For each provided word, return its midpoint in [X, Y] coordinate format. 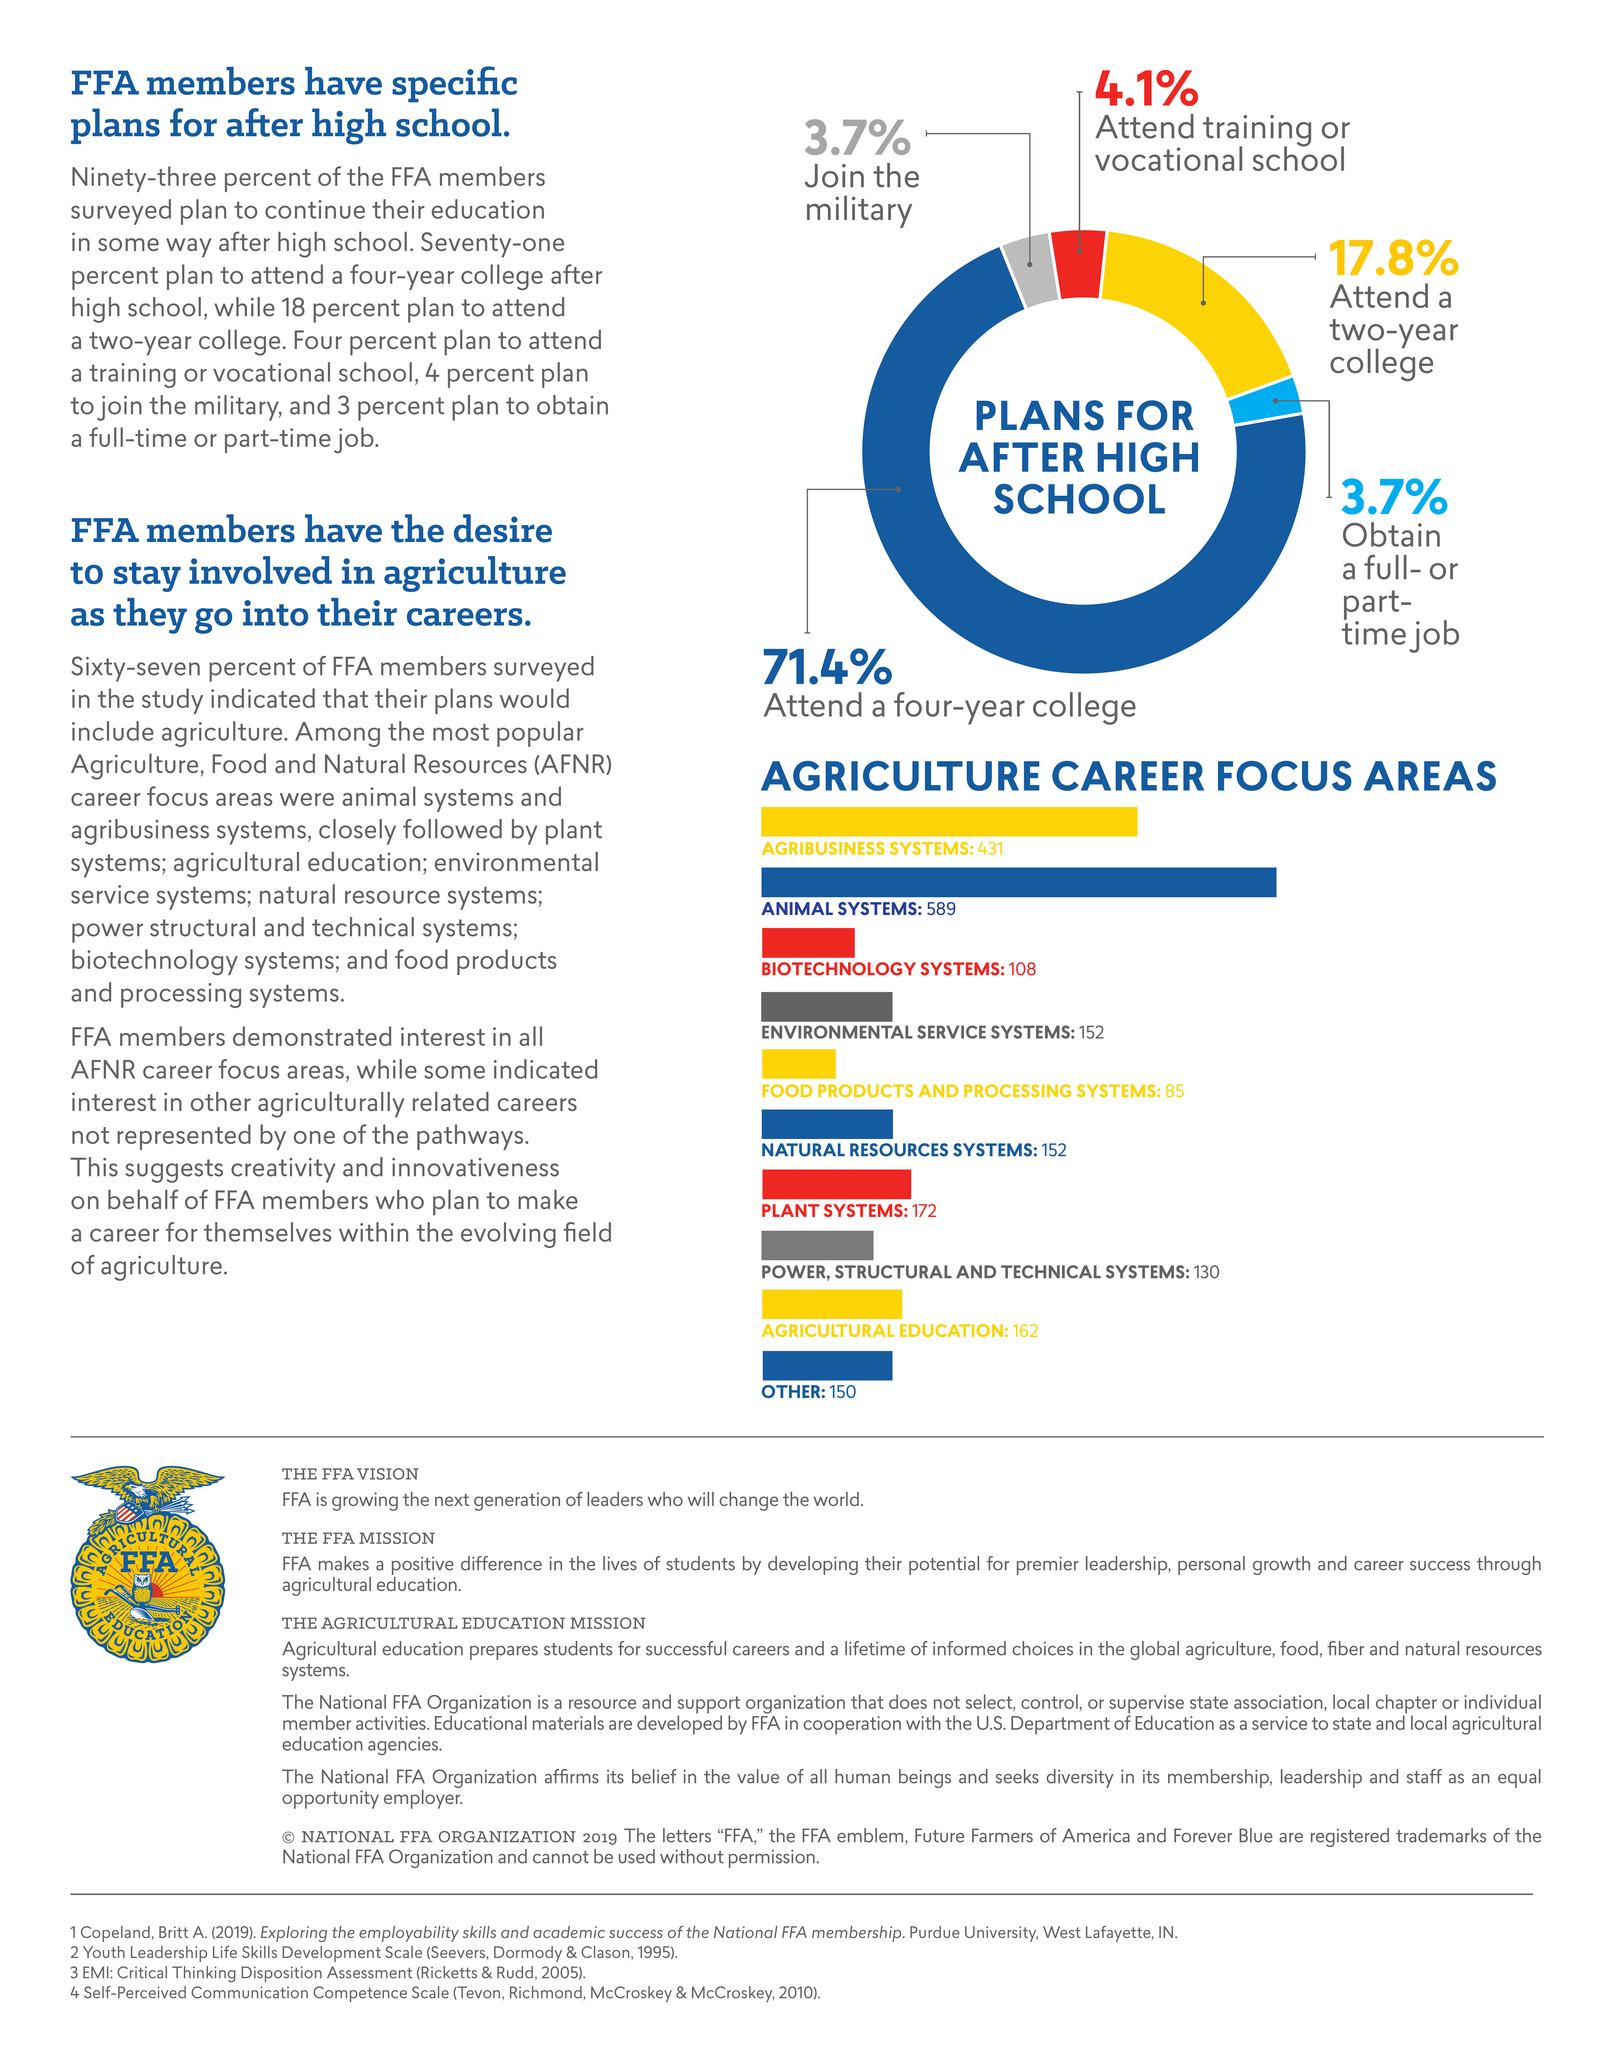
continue [315, 209]
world [836, 1499]
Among [337, 734]
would [534, 698]
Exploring [294, 1934]
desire [503, 528]
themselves [267, 1232]
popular [540, 734]
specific [454, 84]
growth [1281, 1565]
